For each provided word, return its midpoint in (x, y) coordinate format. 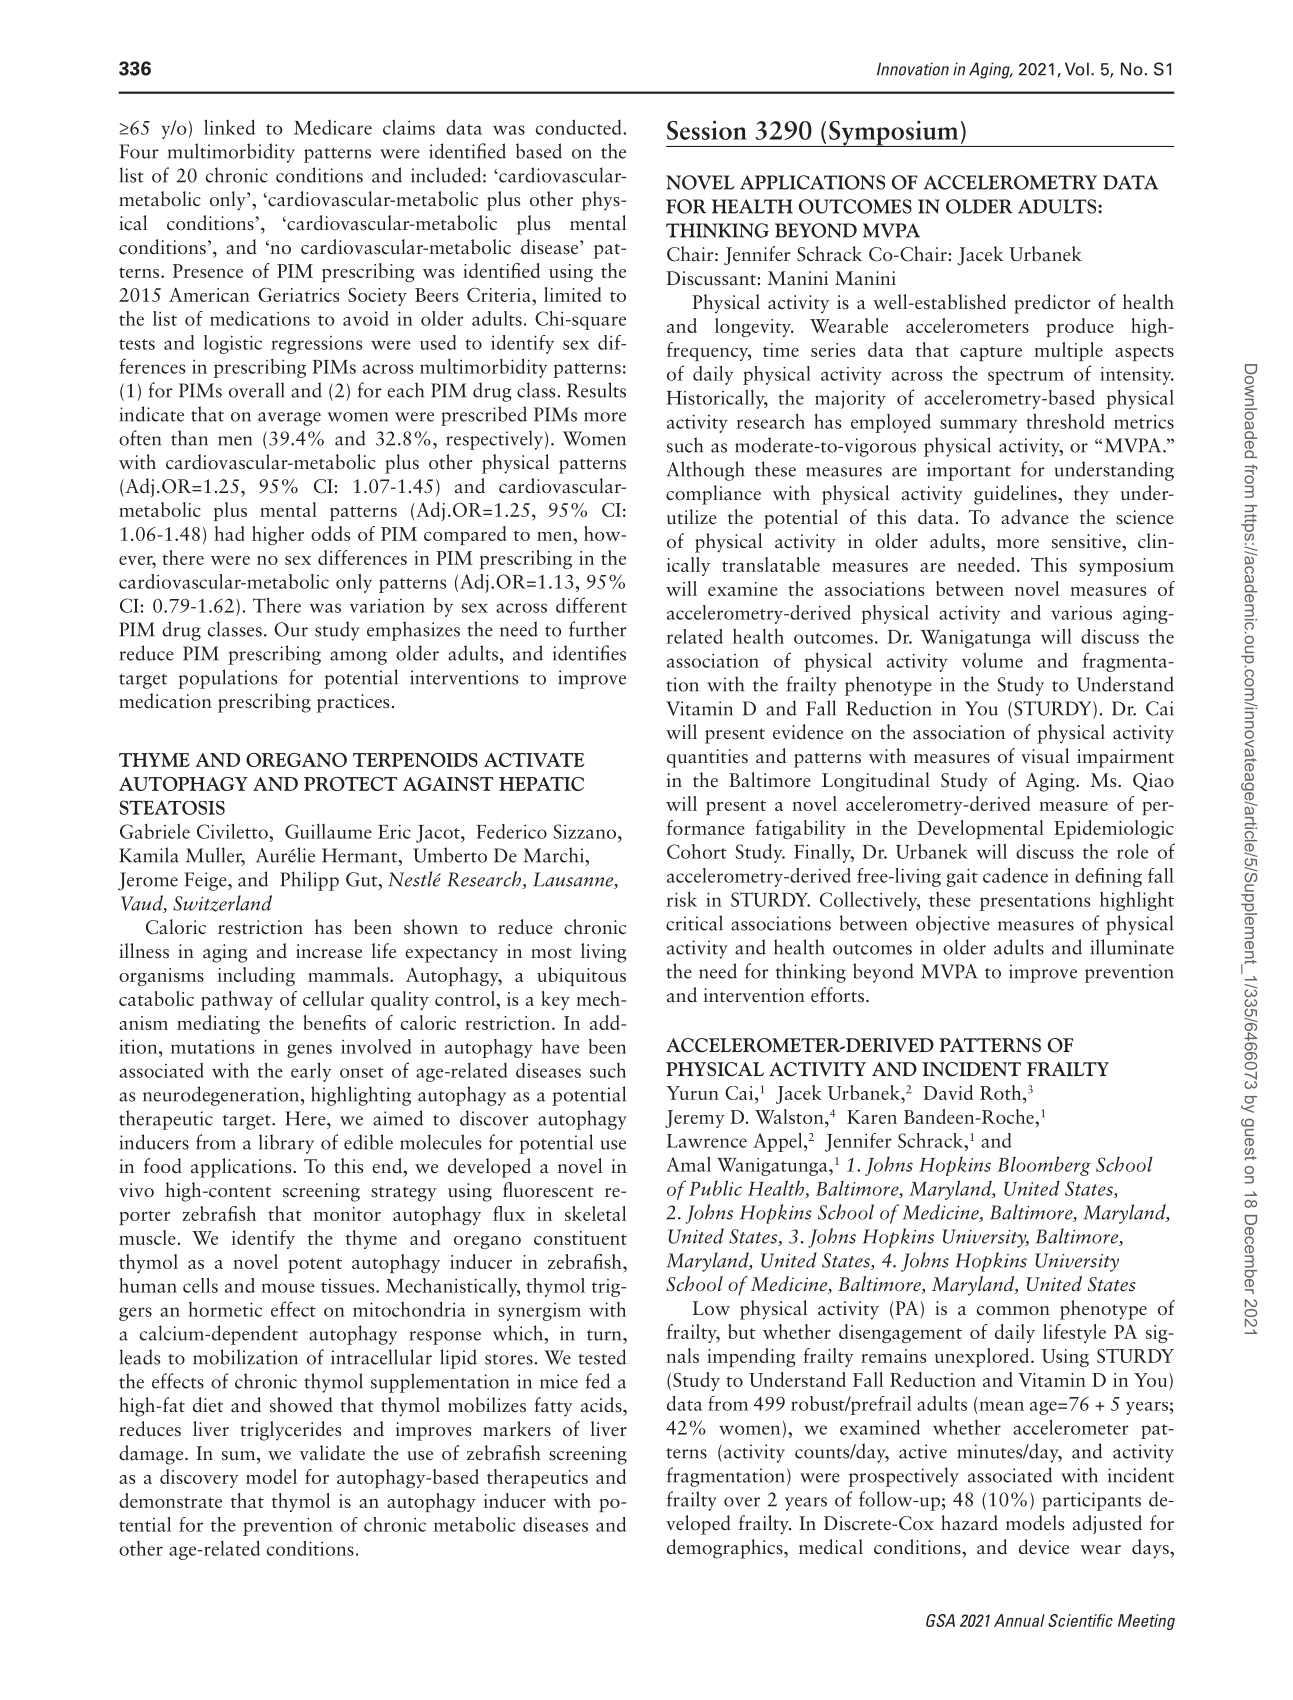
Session (707, 130)
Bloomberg (1044, 1166)
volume (992, 660)
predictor (1052, 304)
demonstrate (170, 1500)
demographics (726, 1549)
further (598, 629)
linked (229, 127)
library (286, 1144)
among (358, 658)
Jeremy (695, 1119)
